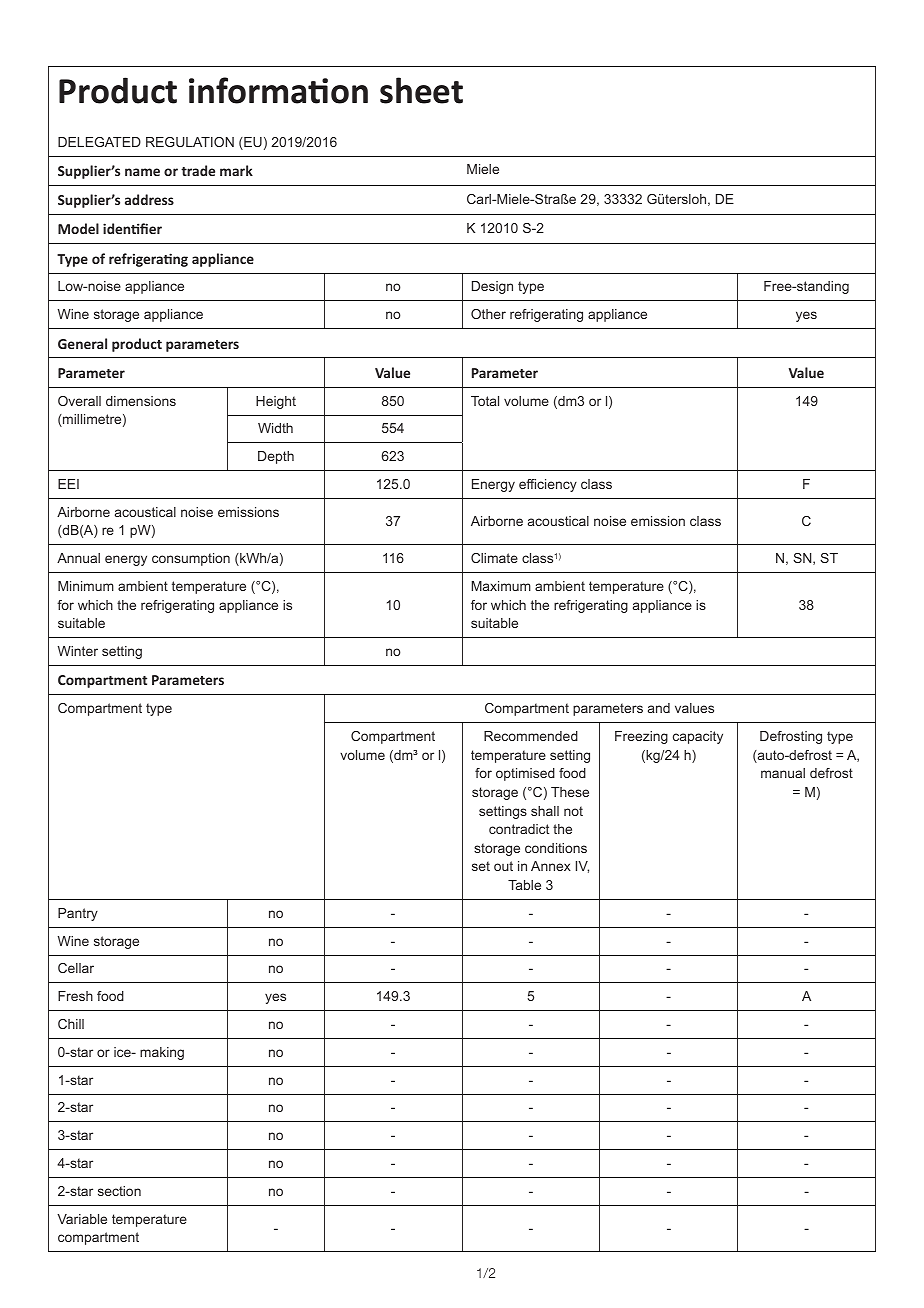 Image resolution: width=924 pixels, height=1308 pixels. What do you see at coordinates (78, 651) in the page?
I see `Winter` at bounding box center [78, 651].
